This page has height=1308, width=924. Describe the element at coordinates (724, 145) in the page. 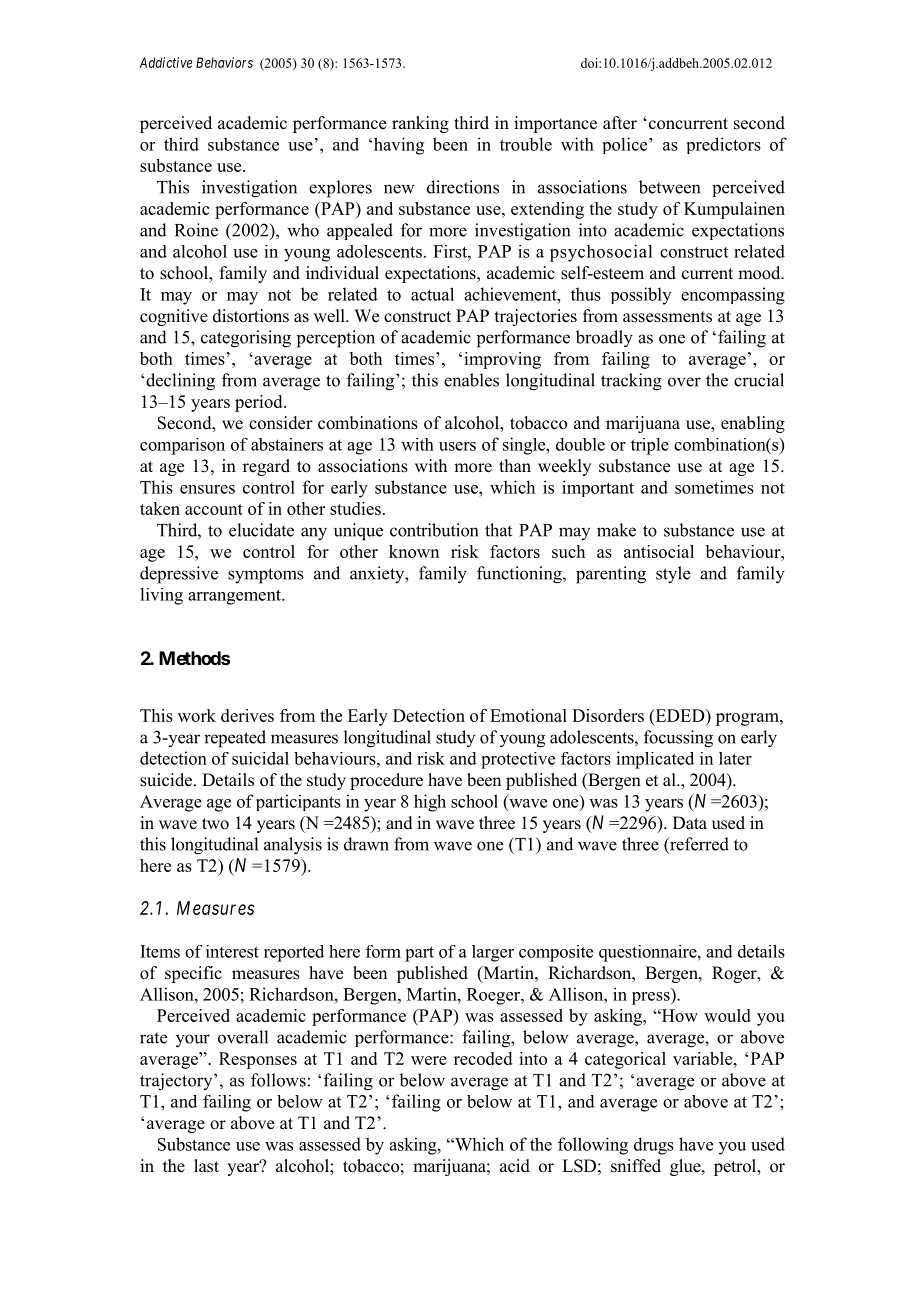

I see `predictors` at that location.
